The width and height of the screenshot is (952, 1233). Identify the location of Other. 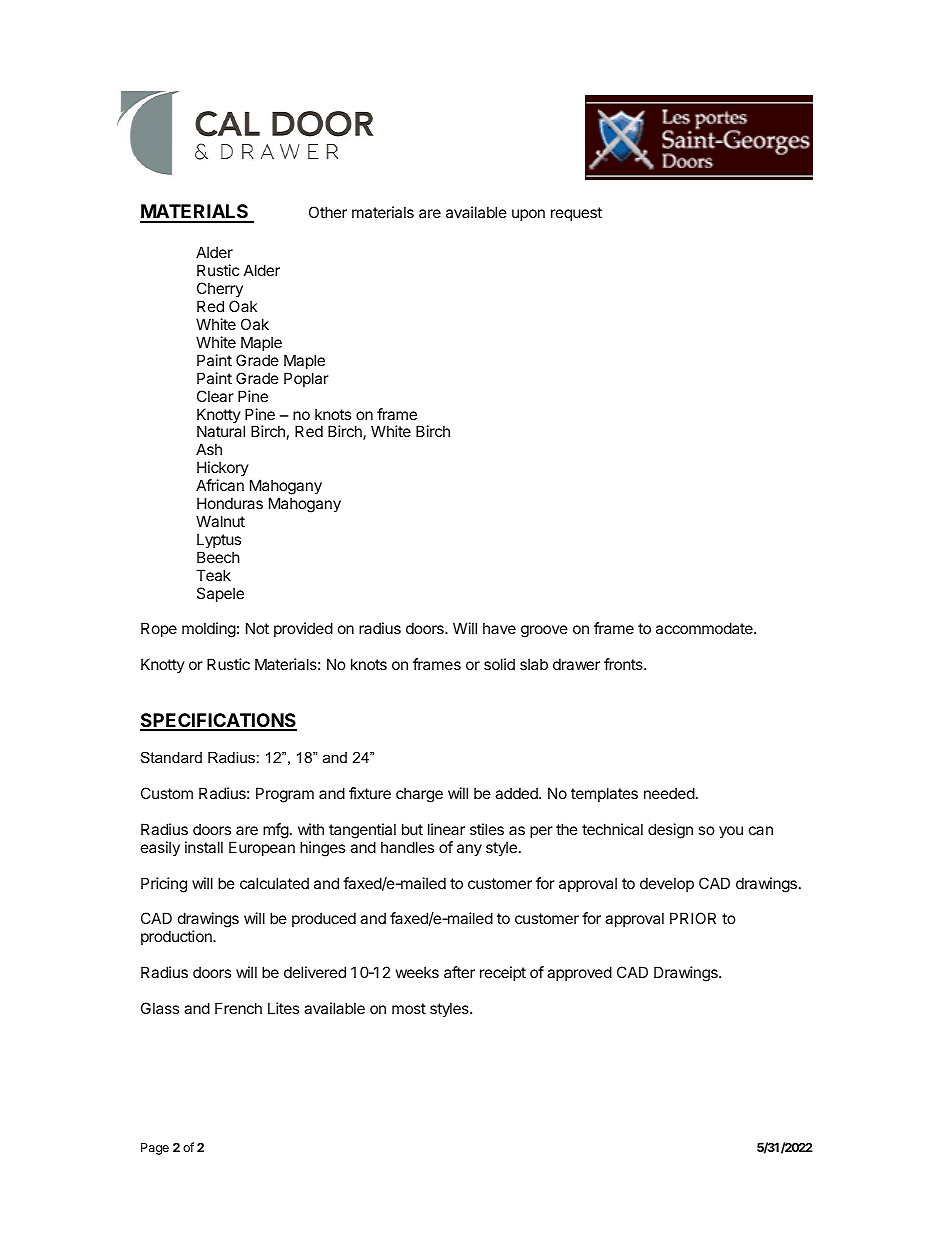
(328, 212).
